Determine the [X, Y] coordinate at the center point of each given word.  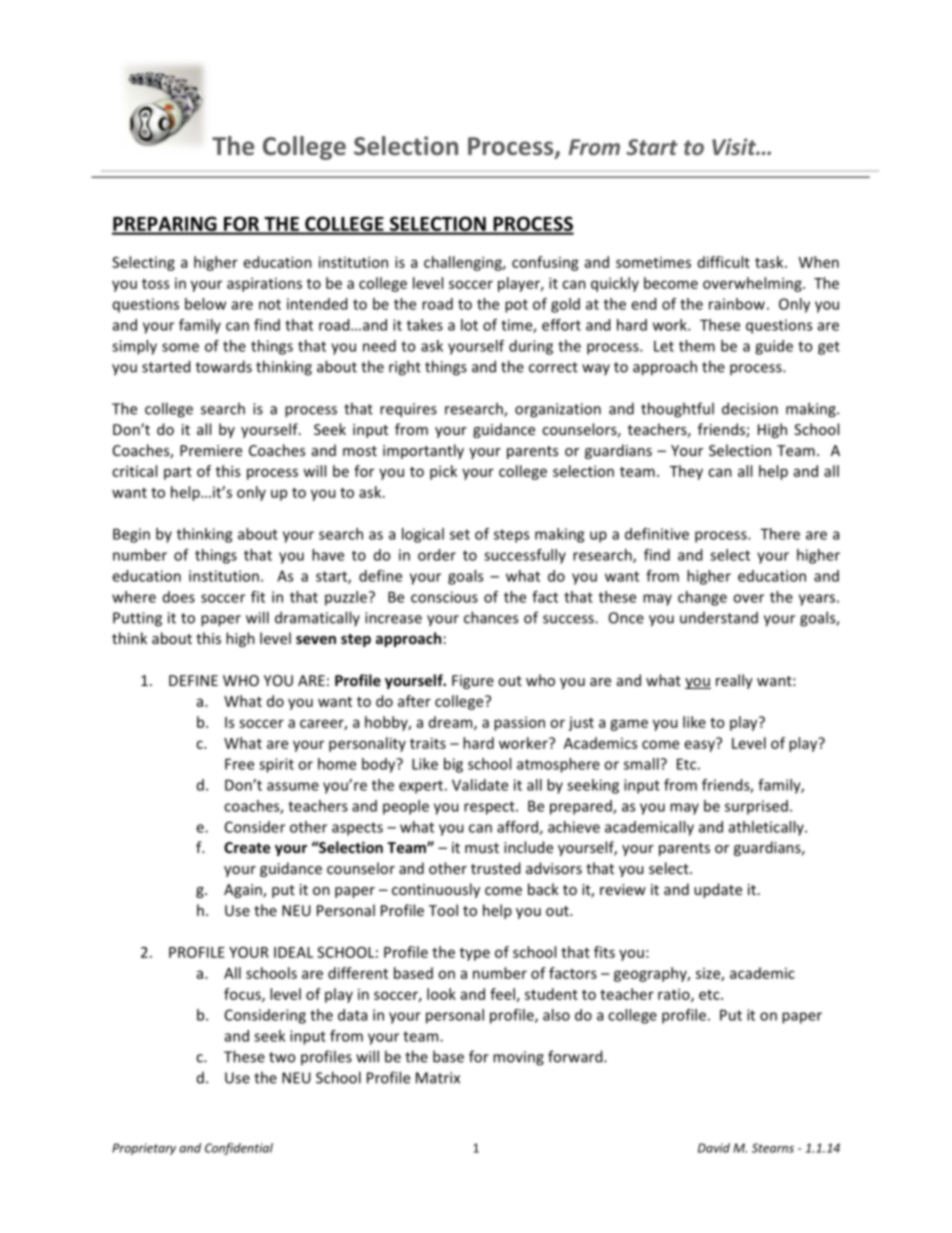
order [437, 555]
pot [516, 306]
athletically [767, 828]
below [205, 304]
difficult [724, 262]
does [179, 597]
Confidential [239, 1149]
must [482, 848]
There [780, 534]
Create [247, 847]
